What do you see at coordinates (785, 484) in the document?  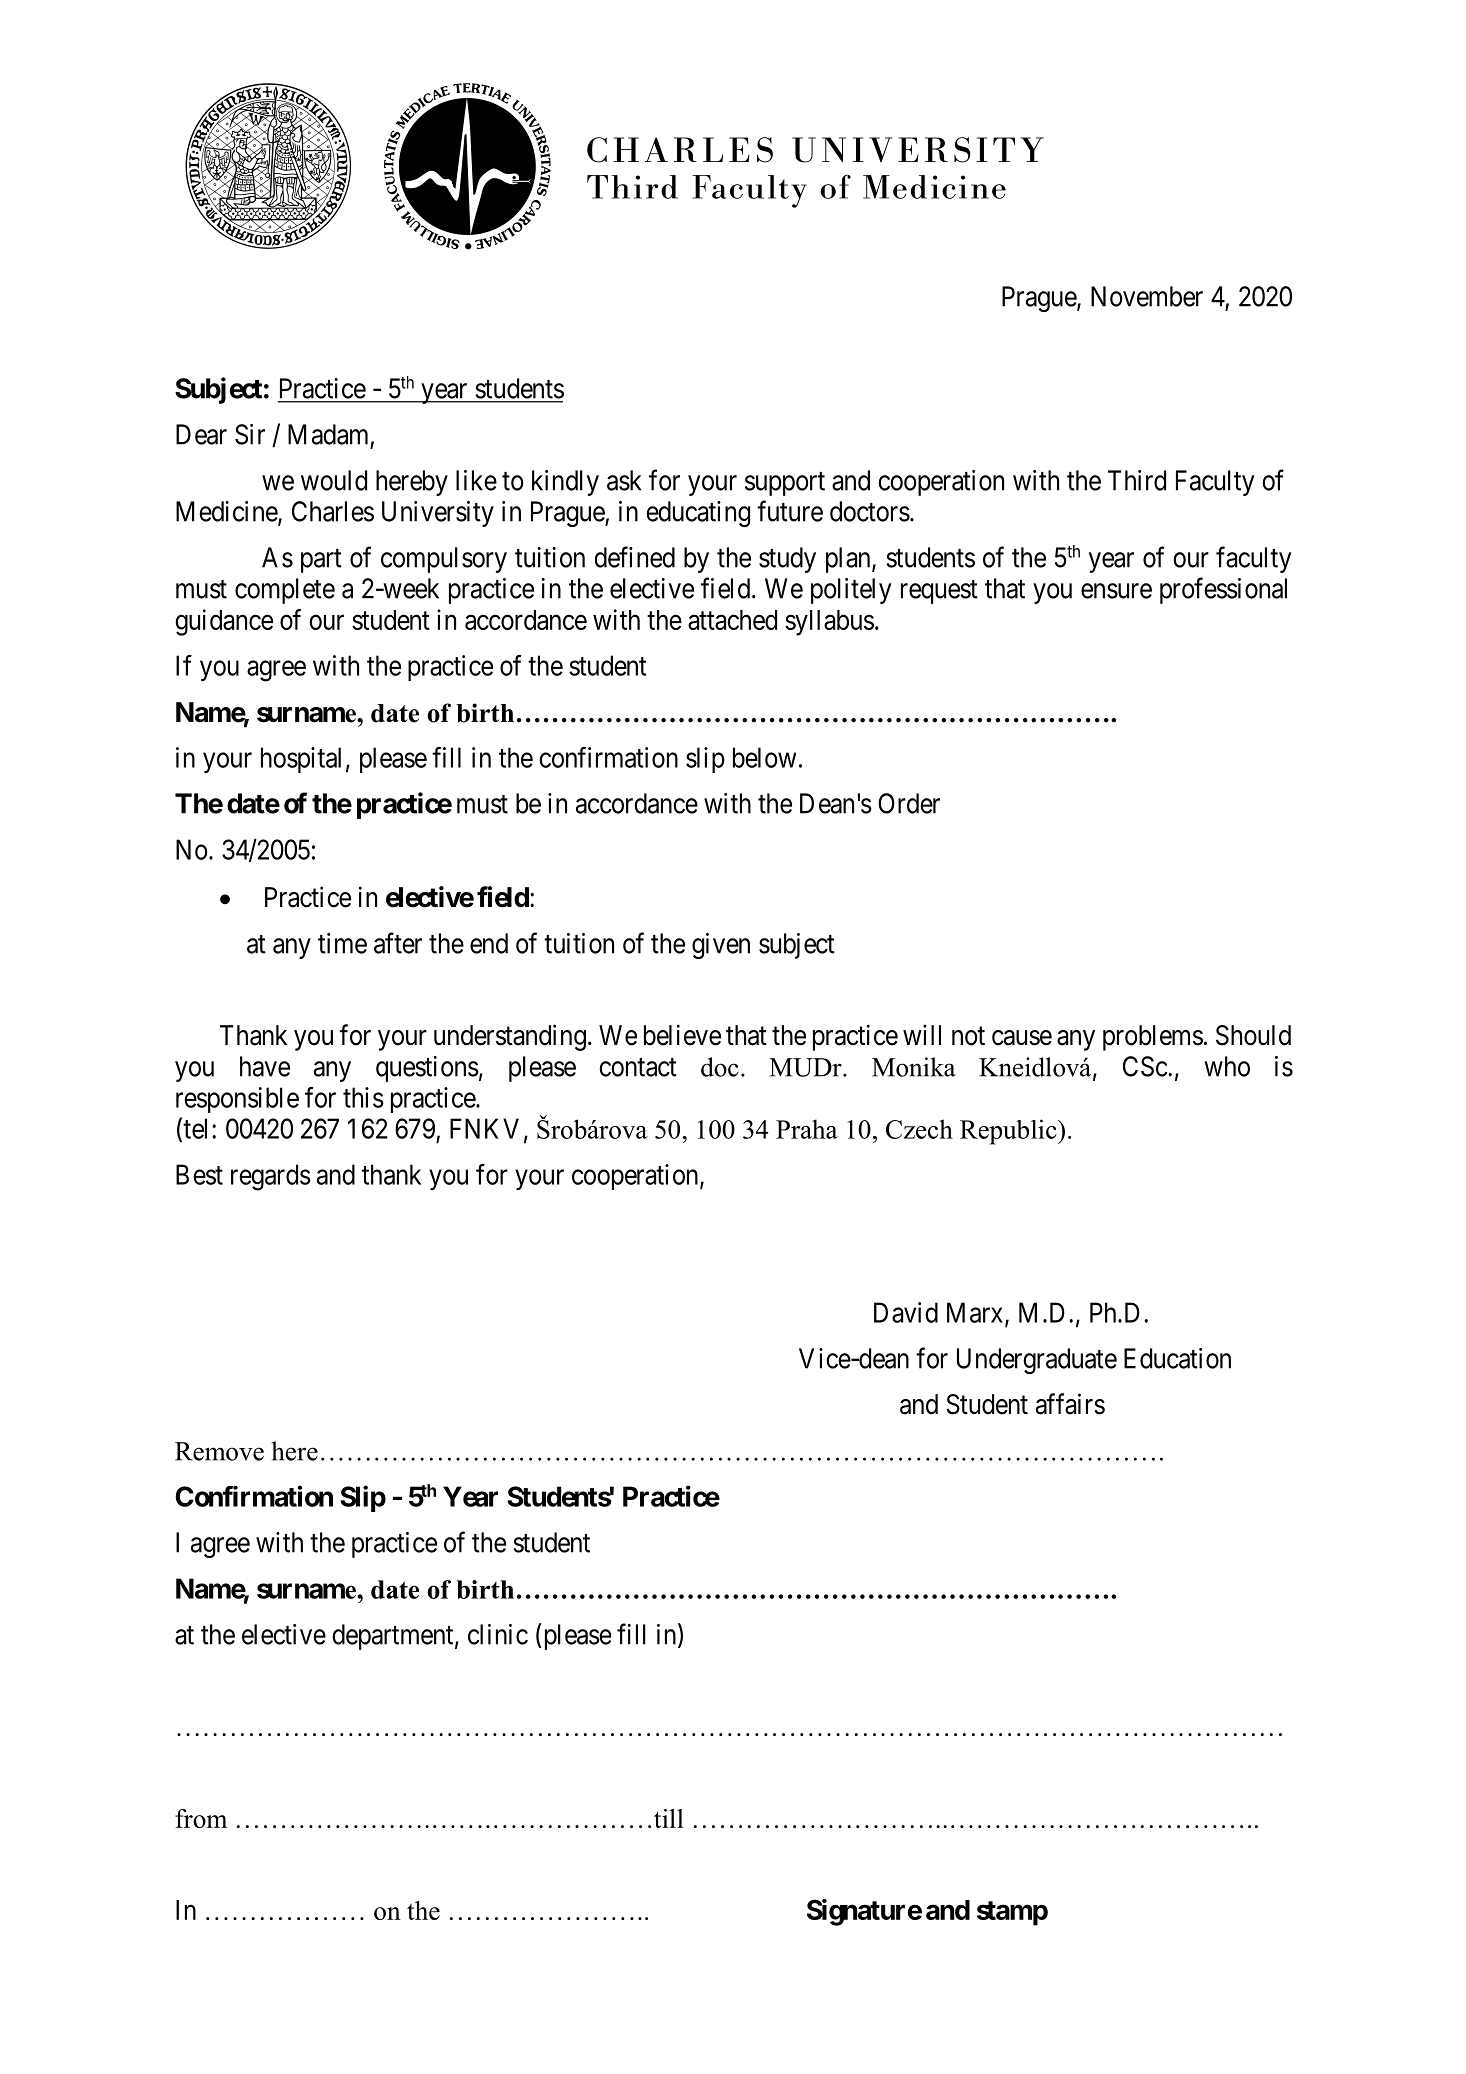 I see `support` at bounding box center [785, 484].
